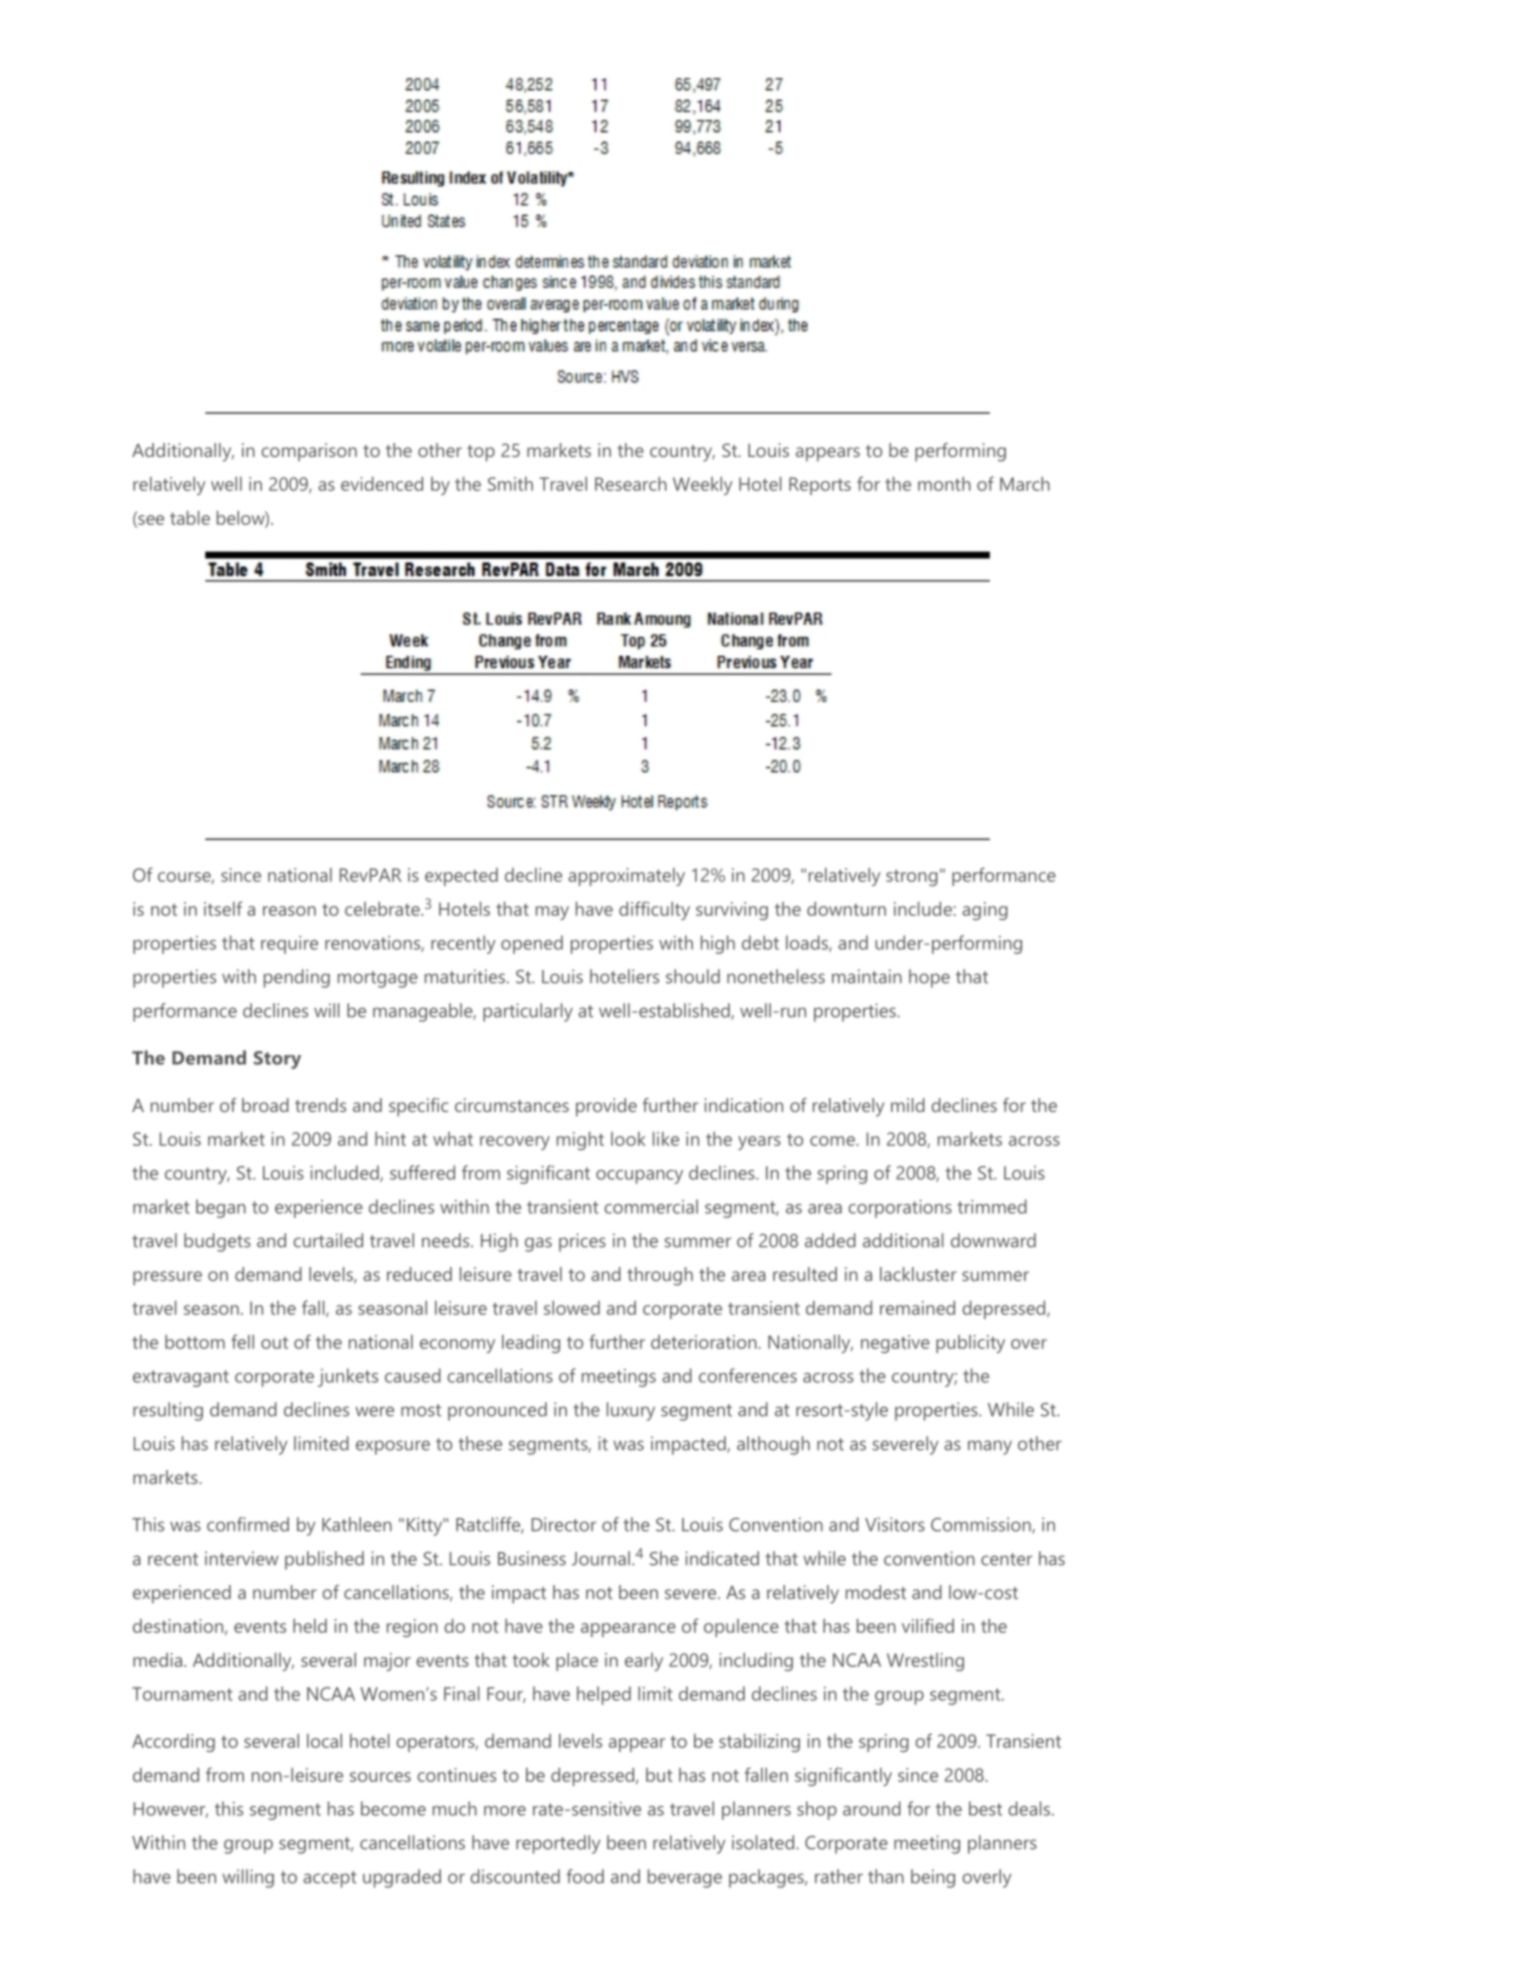  I want to click on negative, so click(895, 1344).
